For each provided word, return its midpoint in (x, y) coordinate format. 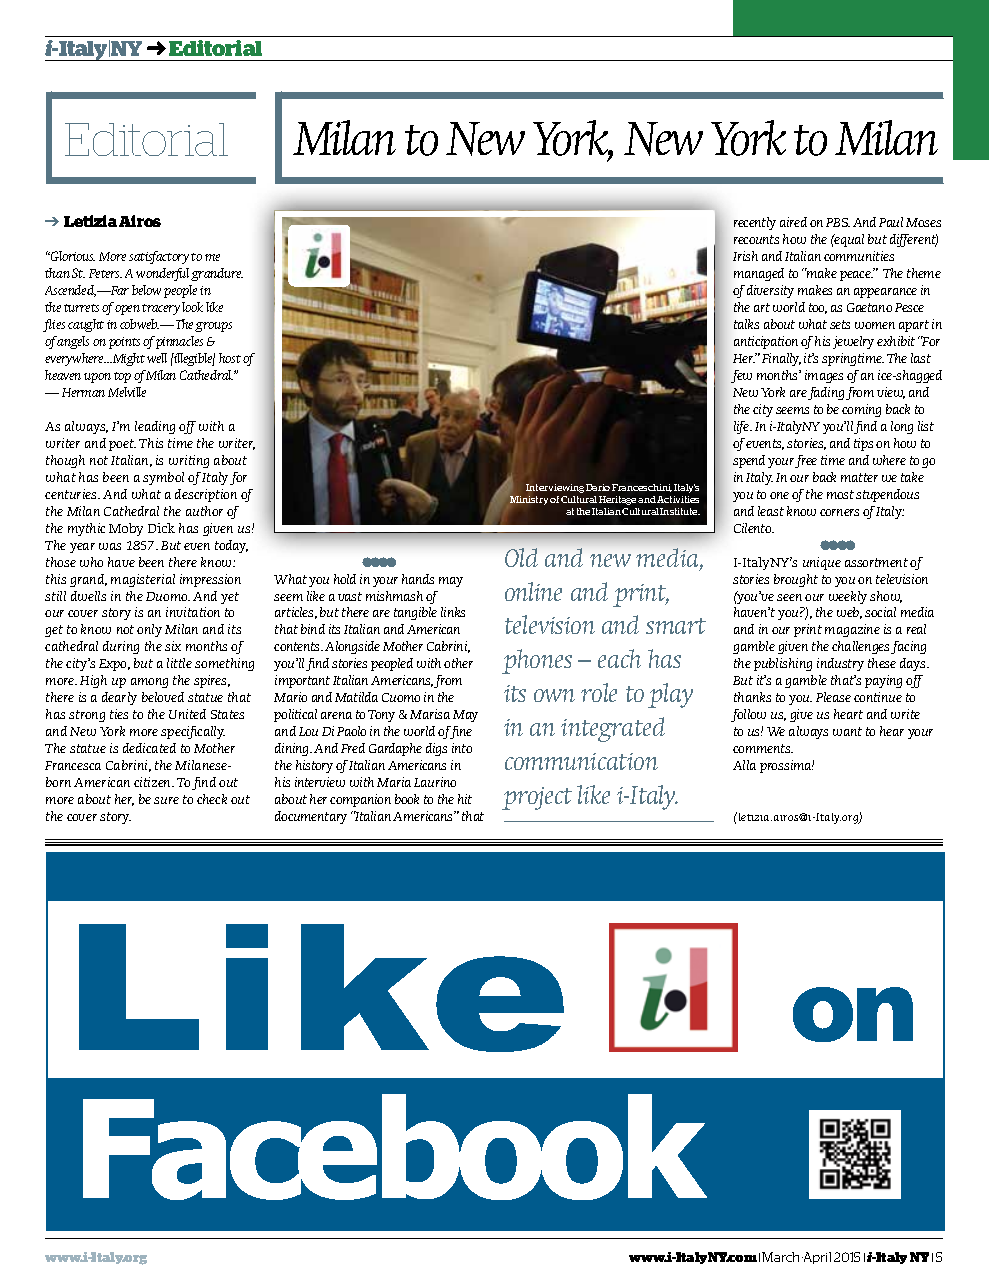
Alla (744, 765)
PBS (838, 222)
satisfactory (159, 257)
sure (166, 800)
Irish (745, 256)
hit (465, 799)
